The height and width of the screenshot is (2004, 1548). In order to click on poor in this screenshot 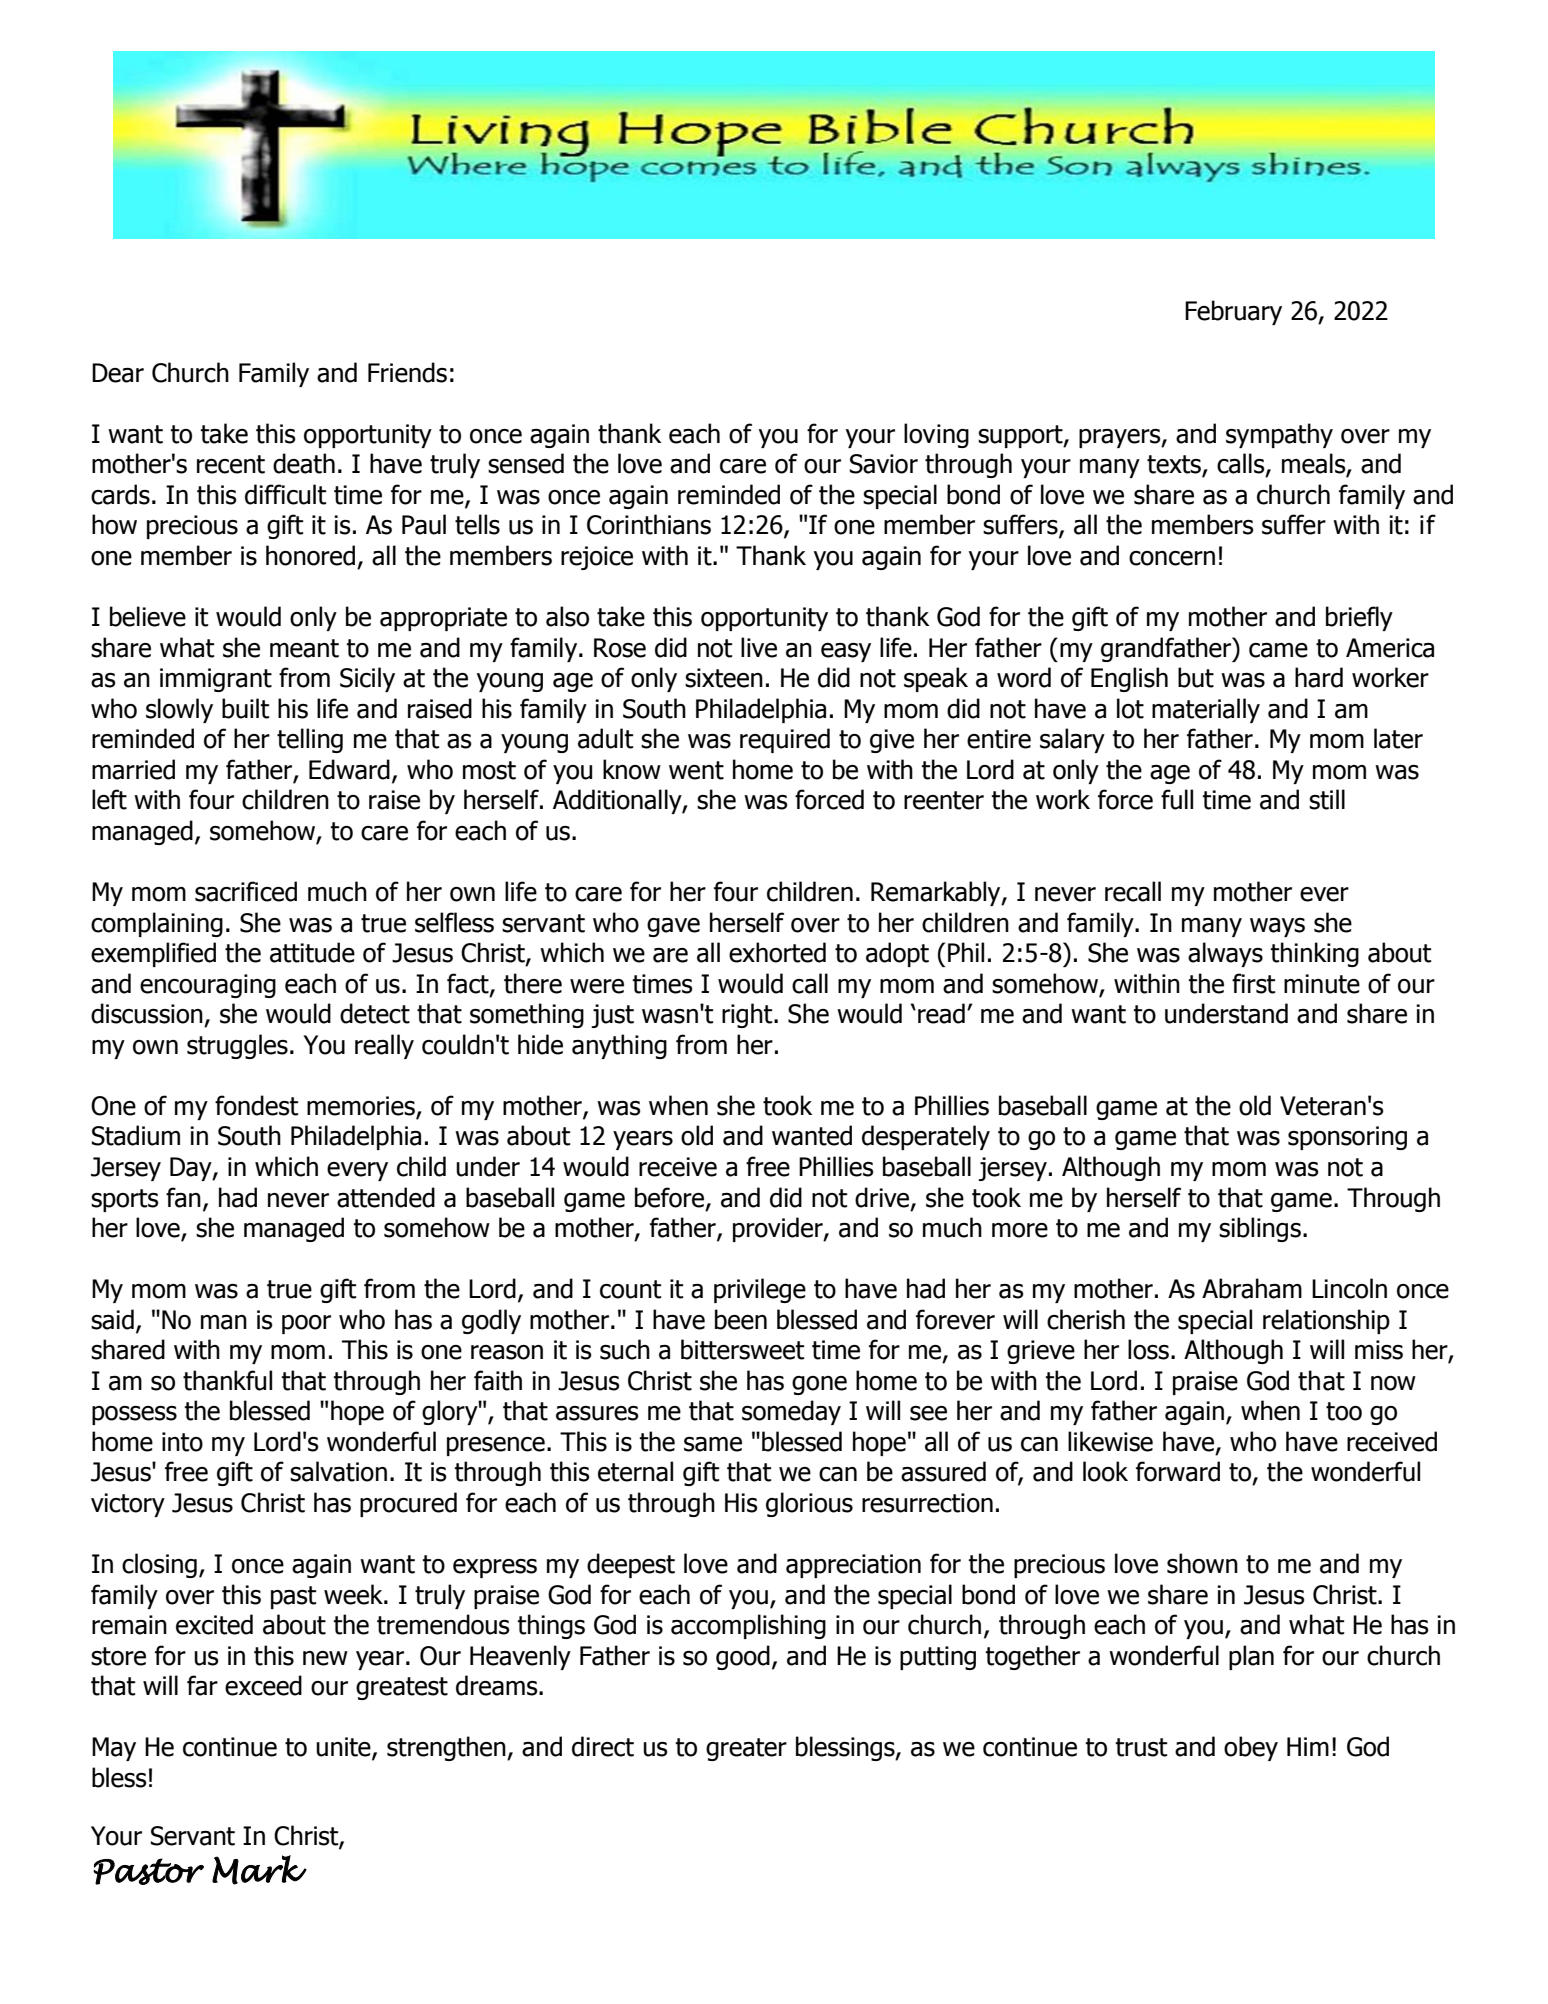, I will do `click(306, 1324)`.
